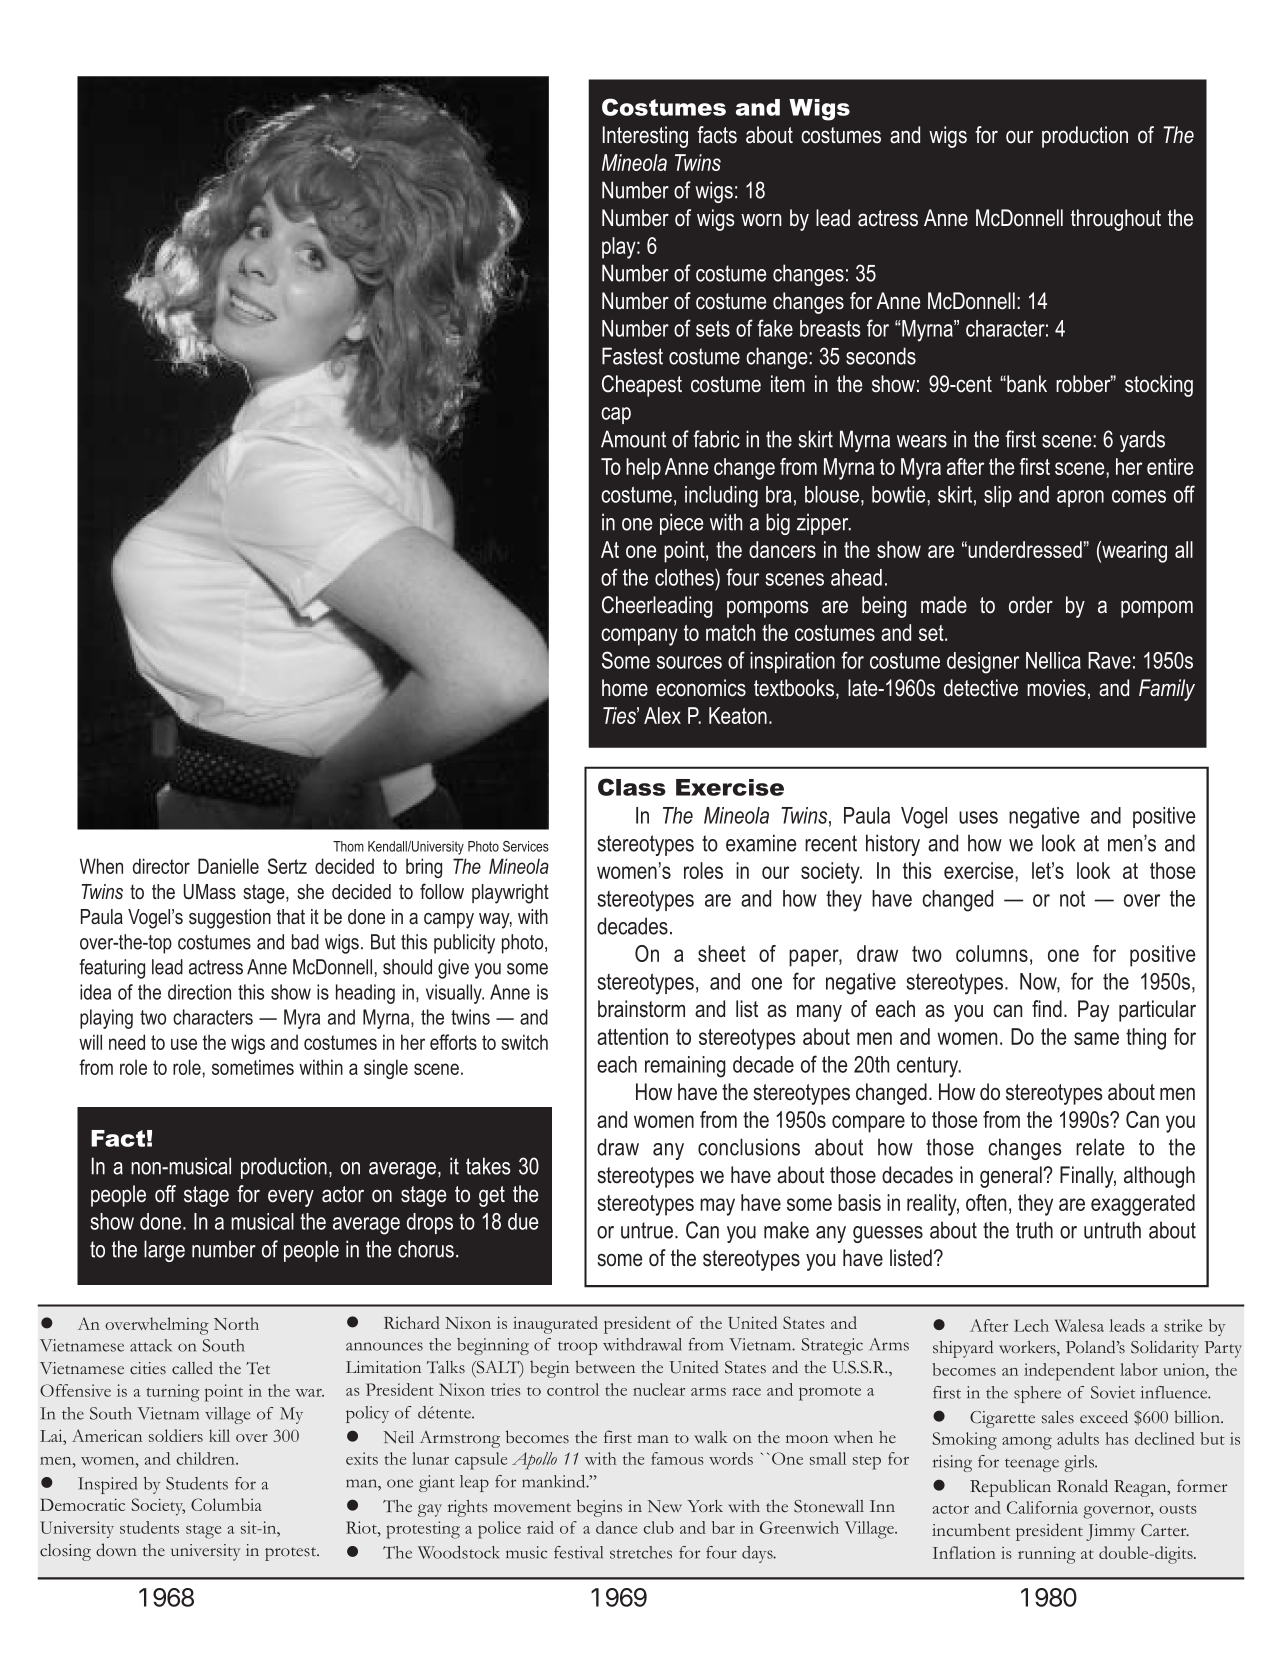 This screenshot has height=1659, width=1282. Describe the element at coordinates (226, 1504) in the screenshot. I see `Columbia` at that location.
